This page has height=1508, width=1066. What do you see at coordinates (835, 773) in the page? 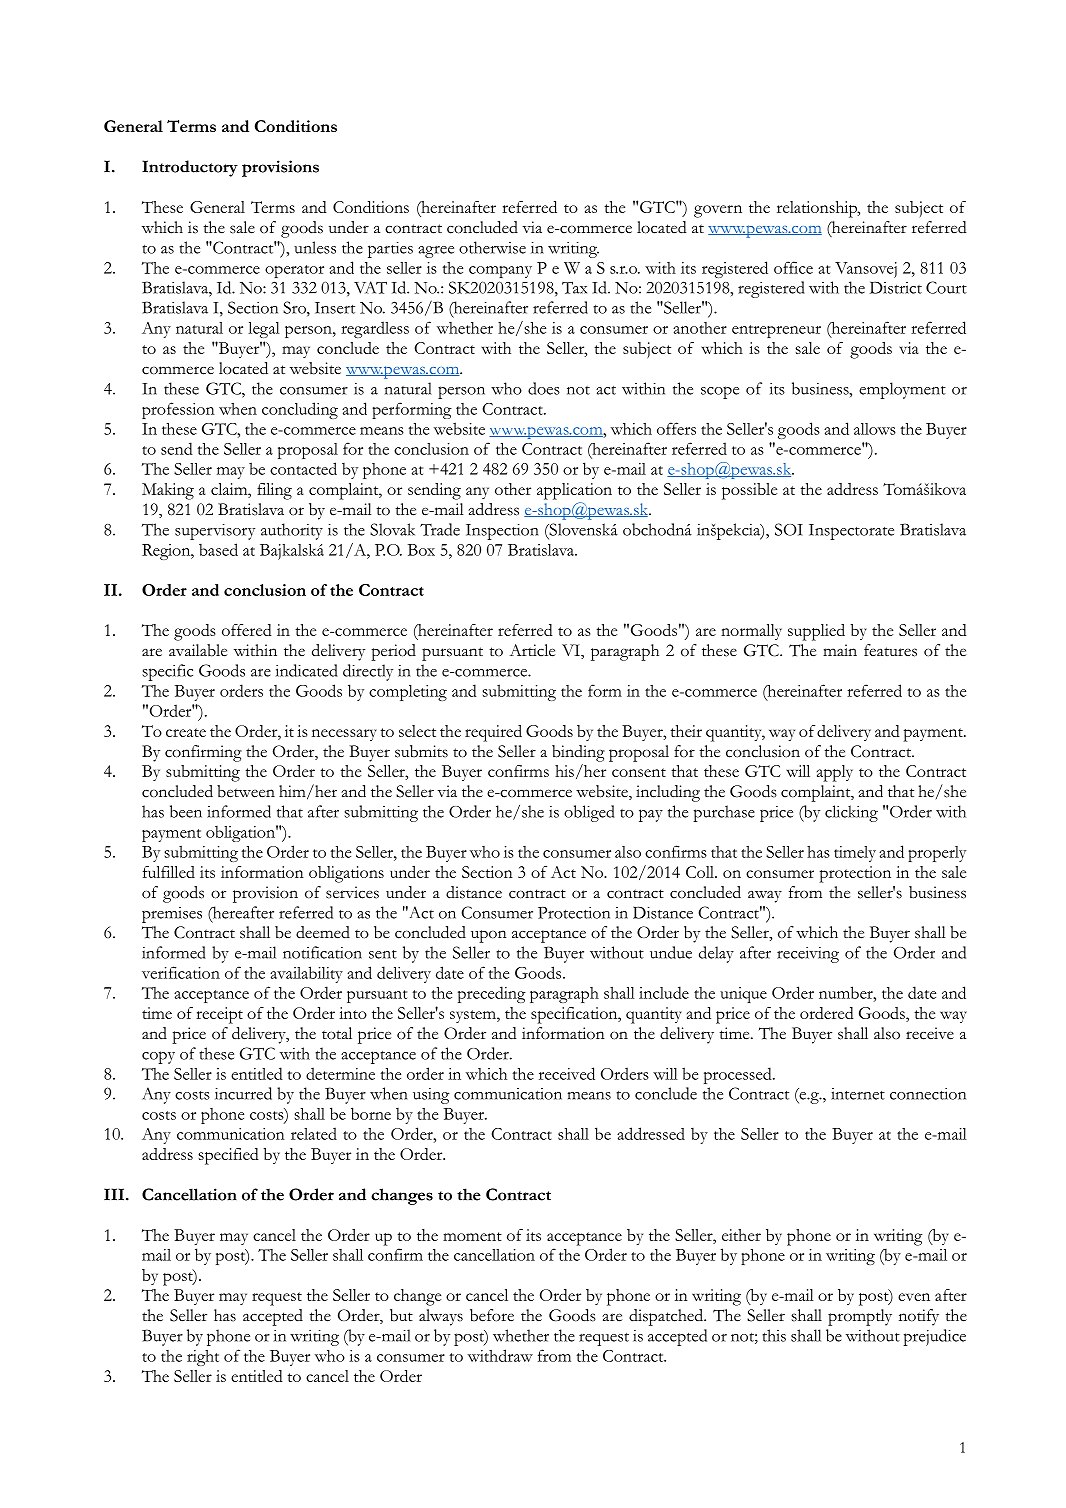
I see `apply` at bounding box center [835, 773].
